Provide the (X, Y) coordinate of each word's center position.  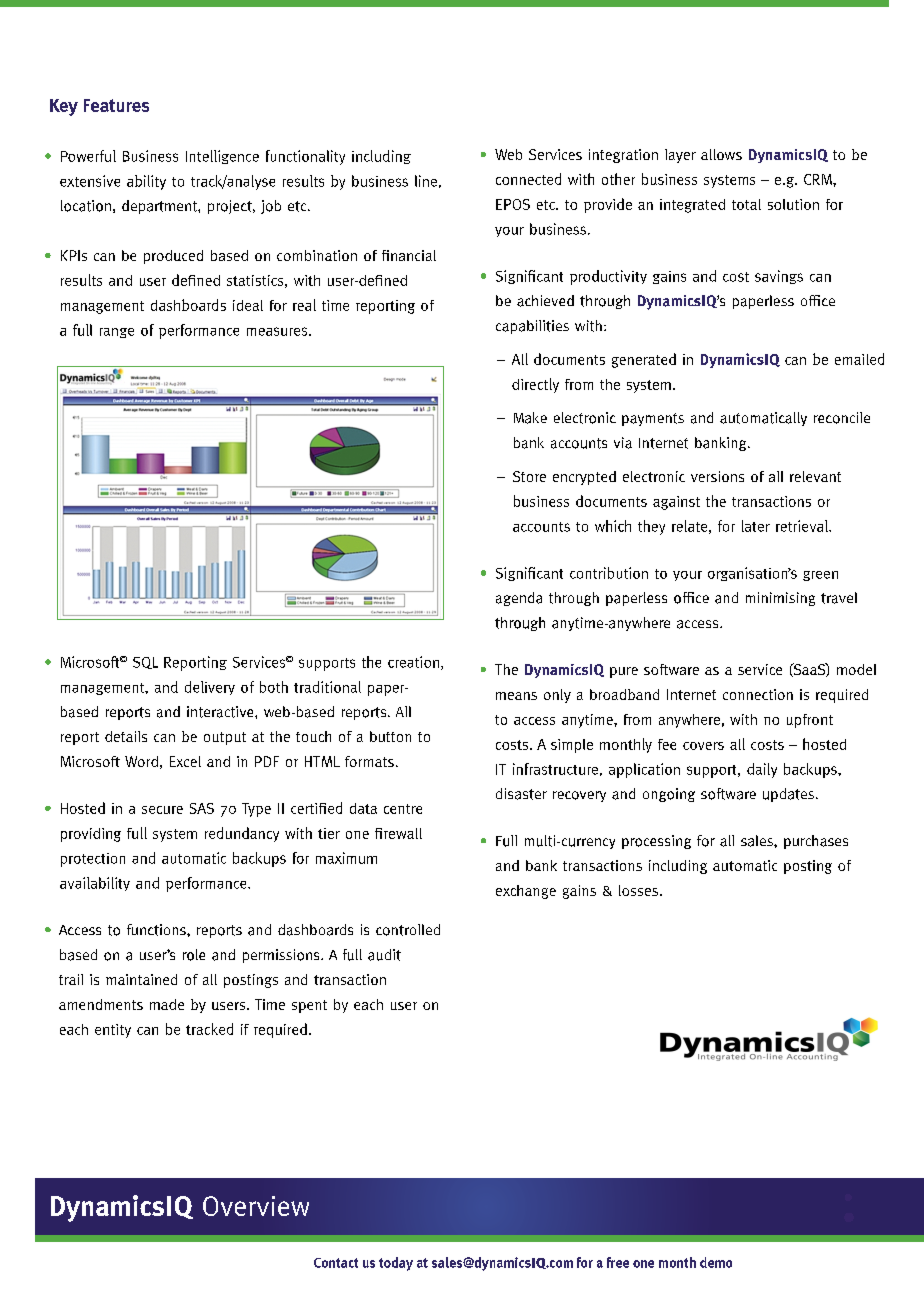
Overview (256, 1206)
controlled (408, 930)
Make (530, 418)
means (516, 696)
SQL (145, 663)
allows (721, 154)
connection (758, 694)
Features (116, 105)
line (426, 181)
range (117, 333)
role (194, 955)
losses (638, 890)
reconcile (842, 418)
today (396, 1264)
